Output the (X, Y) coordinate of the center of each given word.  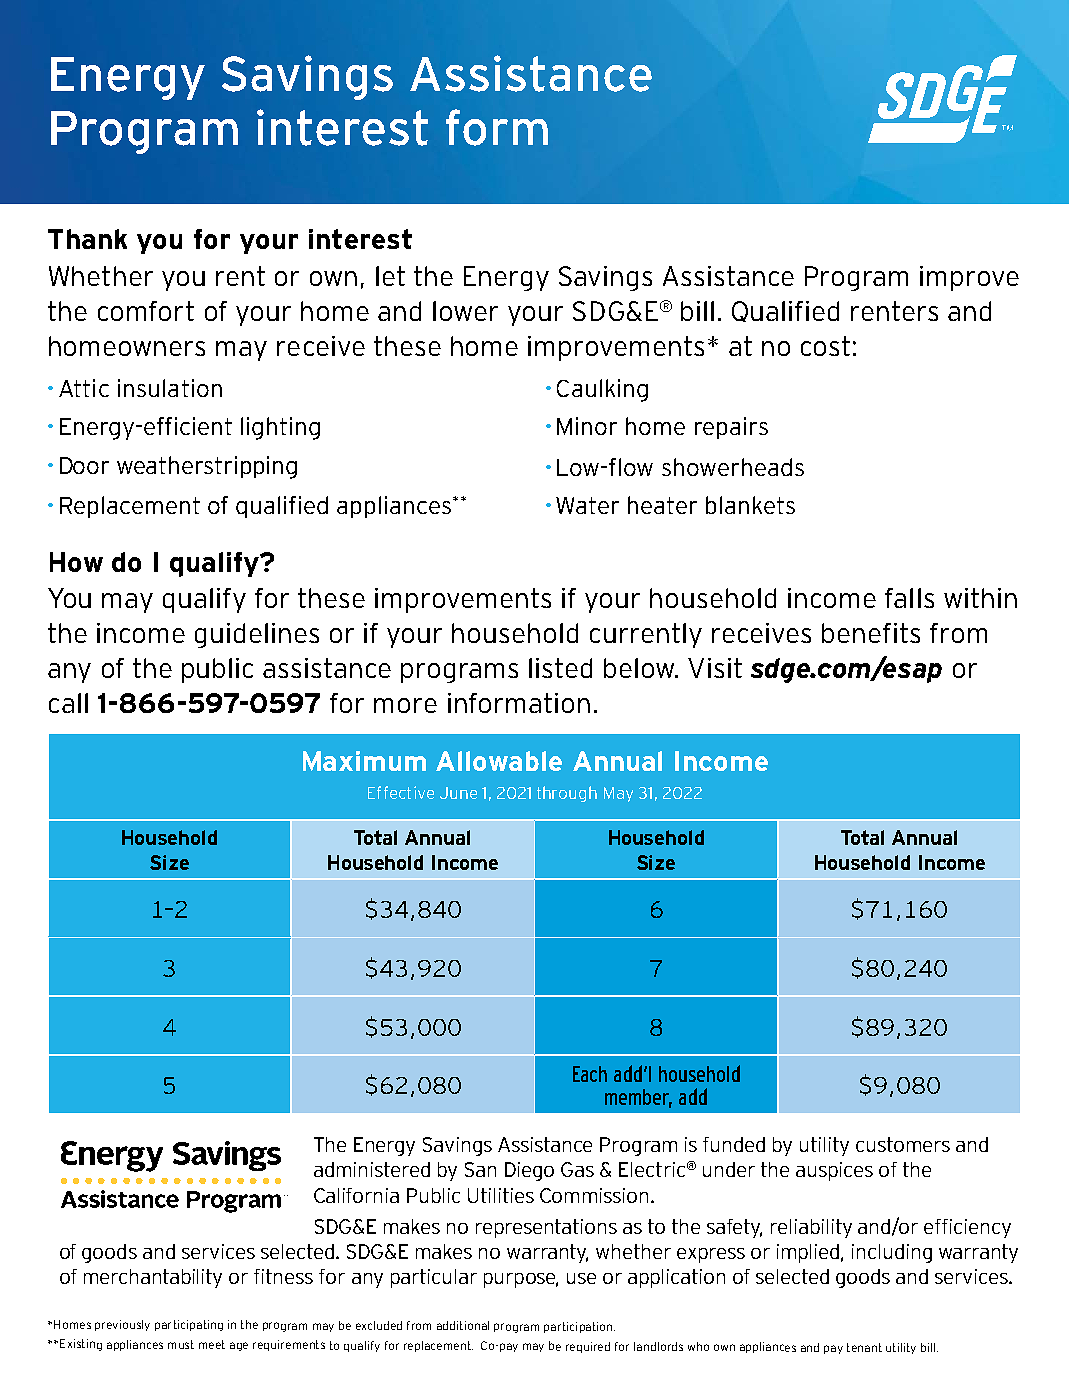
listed (560, 668)
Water (587, 505)
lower (465, 311)
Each (590, 1074)
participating (189, 1325)
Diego (529, 1171)
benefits (871, 633)
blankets (750, 505)
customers (903, 1144)
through (567, 794)
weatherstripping (207, 467)
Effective (401, 792)
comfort (146, 311)
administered (372, 1169)
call (68, 703)
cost (825, 346)
